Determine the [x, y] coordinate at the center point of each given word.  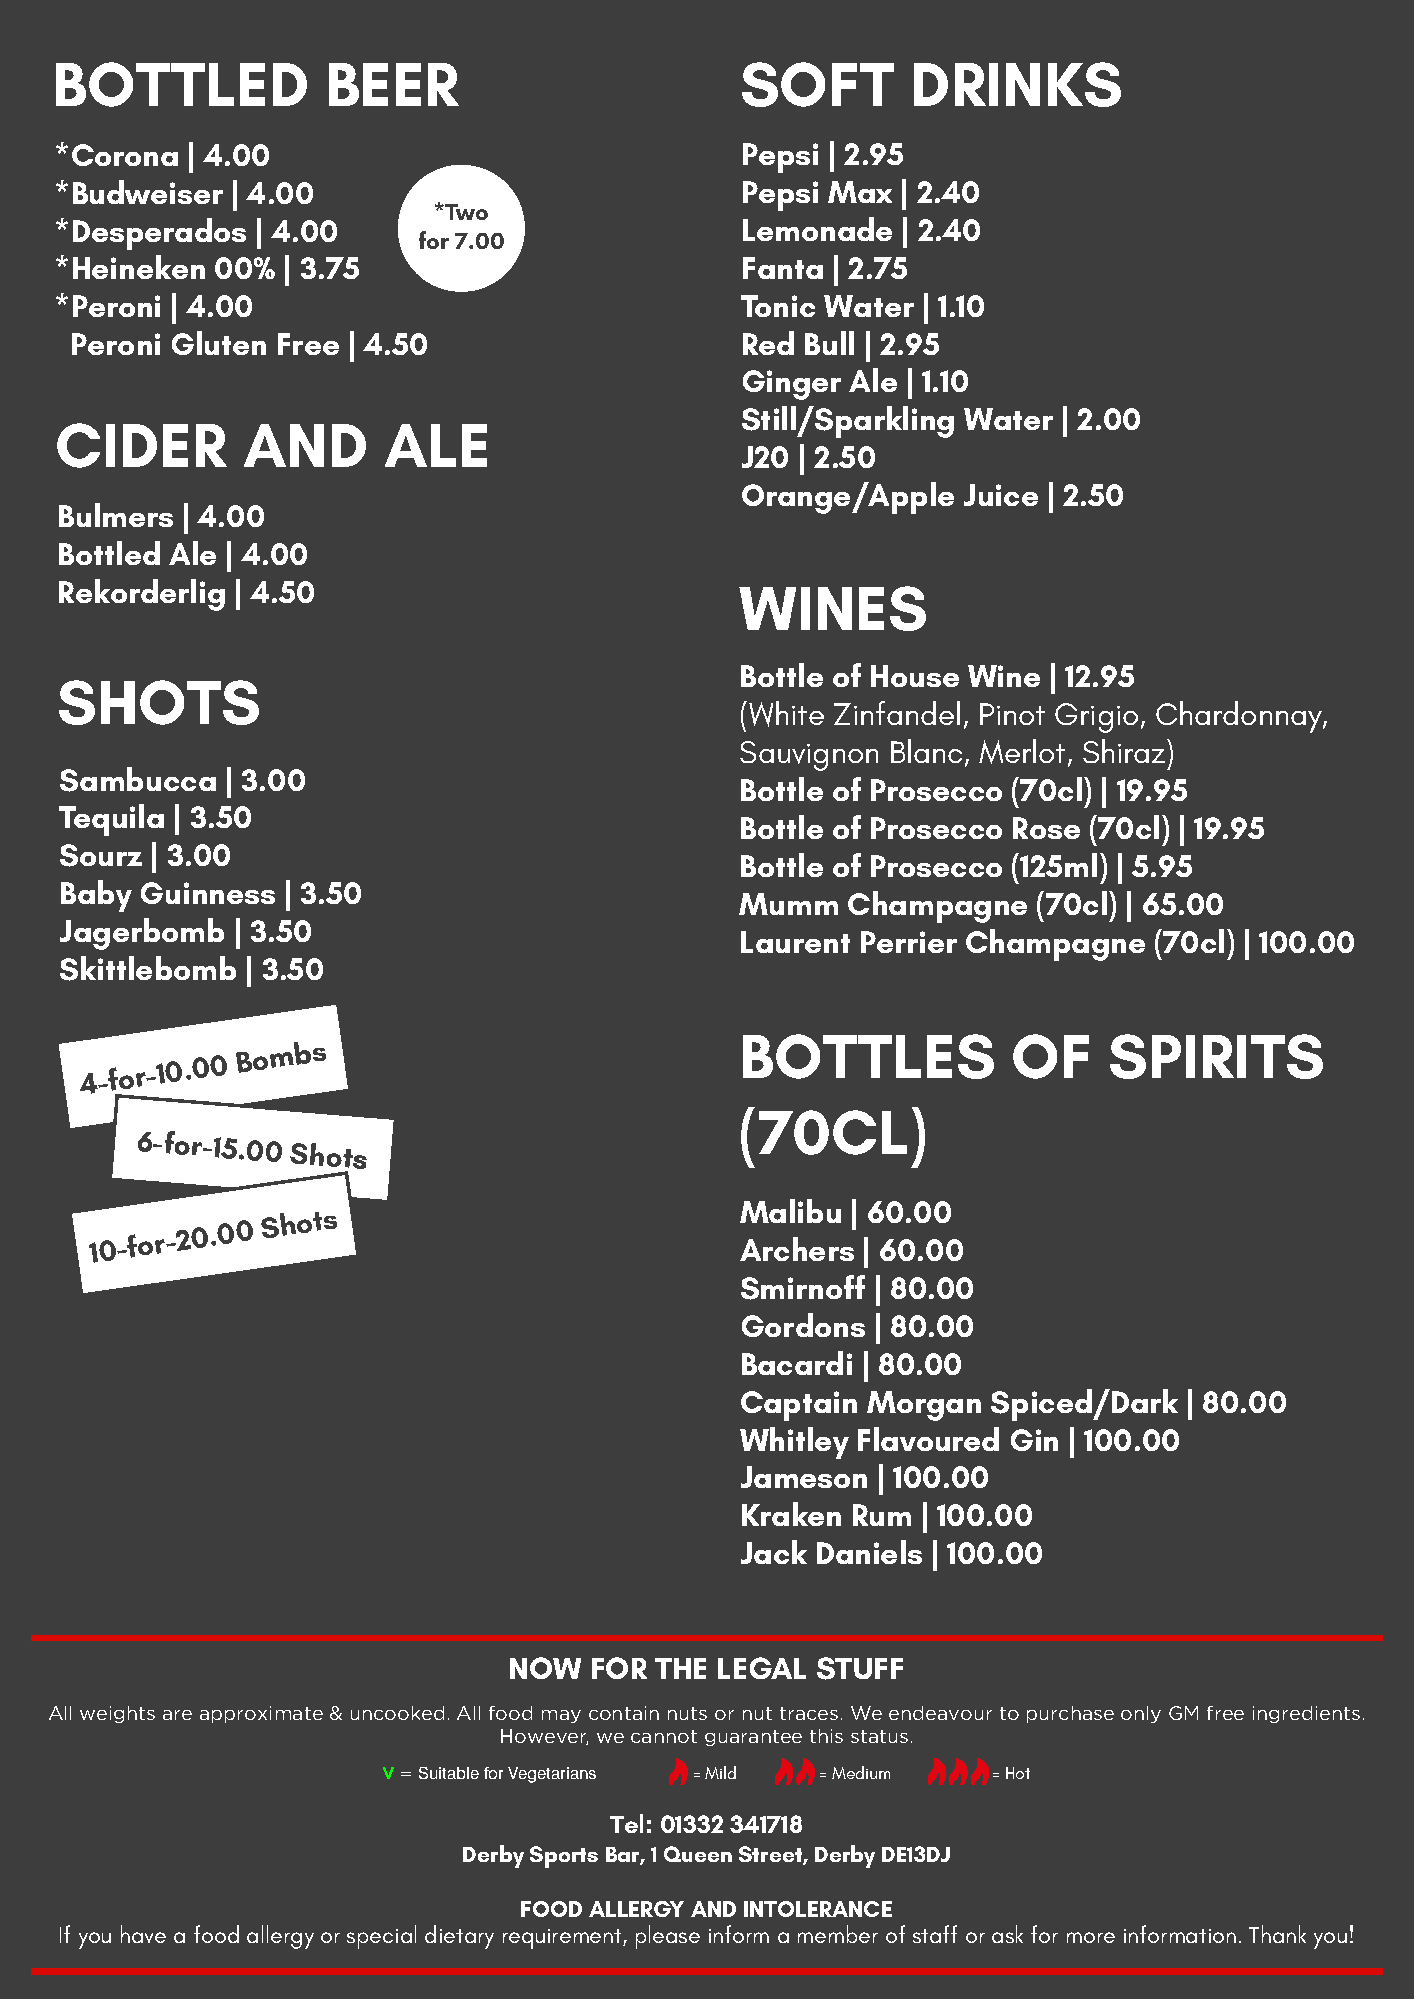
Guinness [208, 893]
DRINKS [1017, 84]
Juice [1001, 495]
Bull [829, 343]
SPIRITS [1216, 1056]
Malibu [790, 1211]
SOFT [818, 84]
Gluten [219, 343]
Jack [774, 1552]
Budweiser [148, 192]
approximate [261, 1714]
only [1141, 1714]
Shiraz [1125, 751]
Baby [96, 896]
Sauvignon [809, 756]
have [143, 1934]
